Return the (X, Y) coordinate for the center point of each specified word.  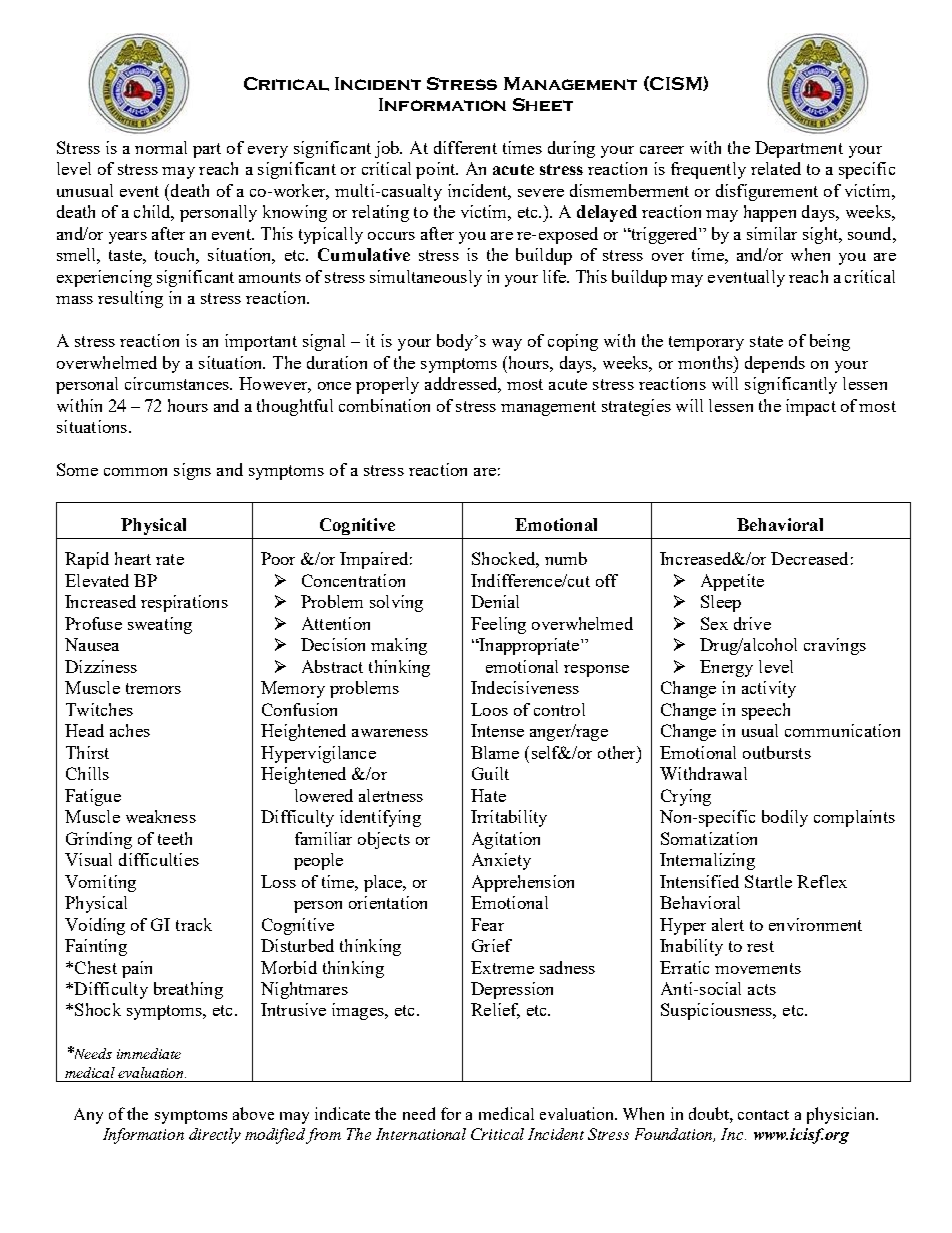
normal (161, 147)
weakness (161, 816)
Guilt (490, 773)
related (776, 168)
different (465, 147)
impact (811, 407)
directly (215, 1136)
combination (384, 405)
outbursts (777, 752)
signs (192, 471)
